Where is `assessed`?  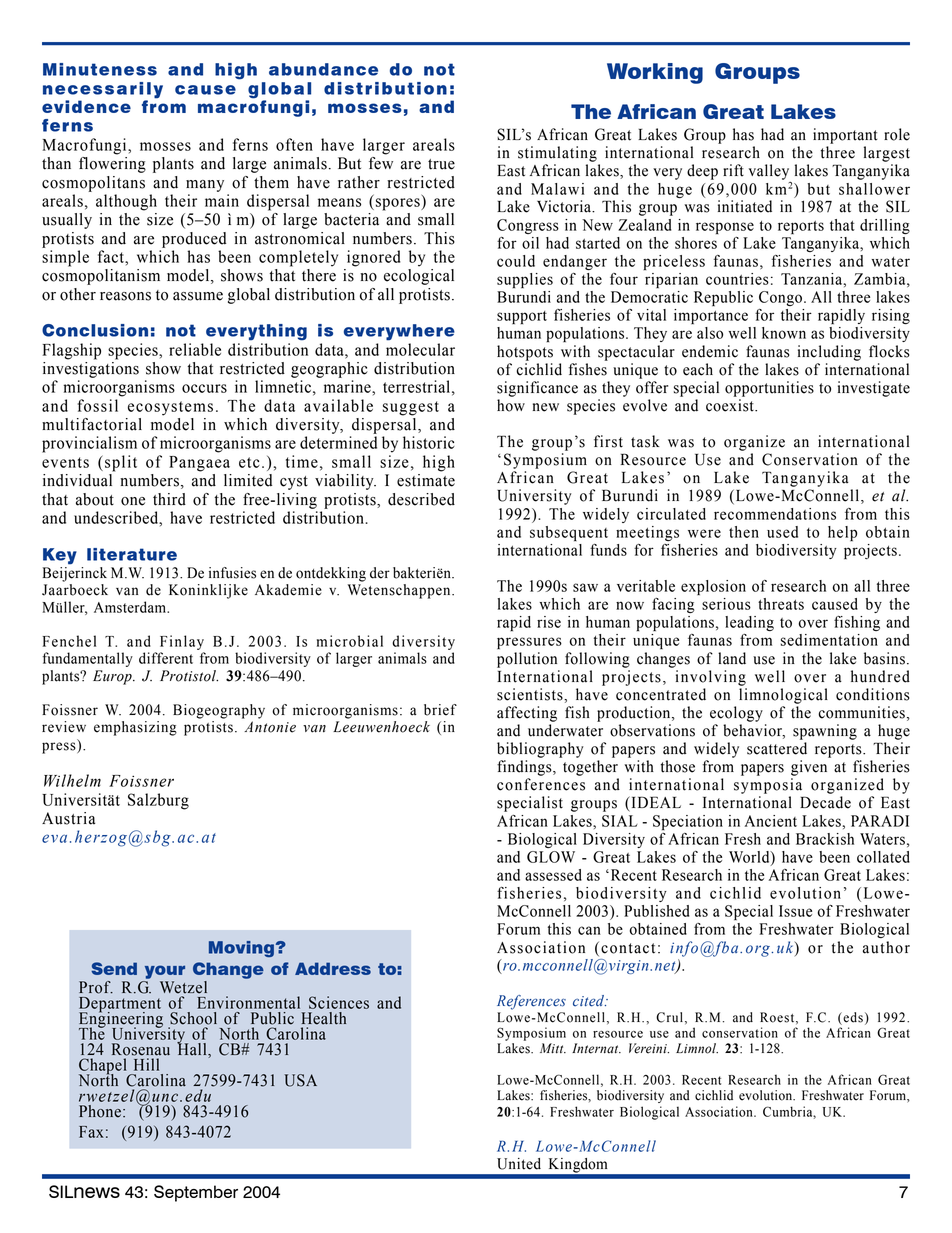 assessed is located at coordinates (553, 875).
